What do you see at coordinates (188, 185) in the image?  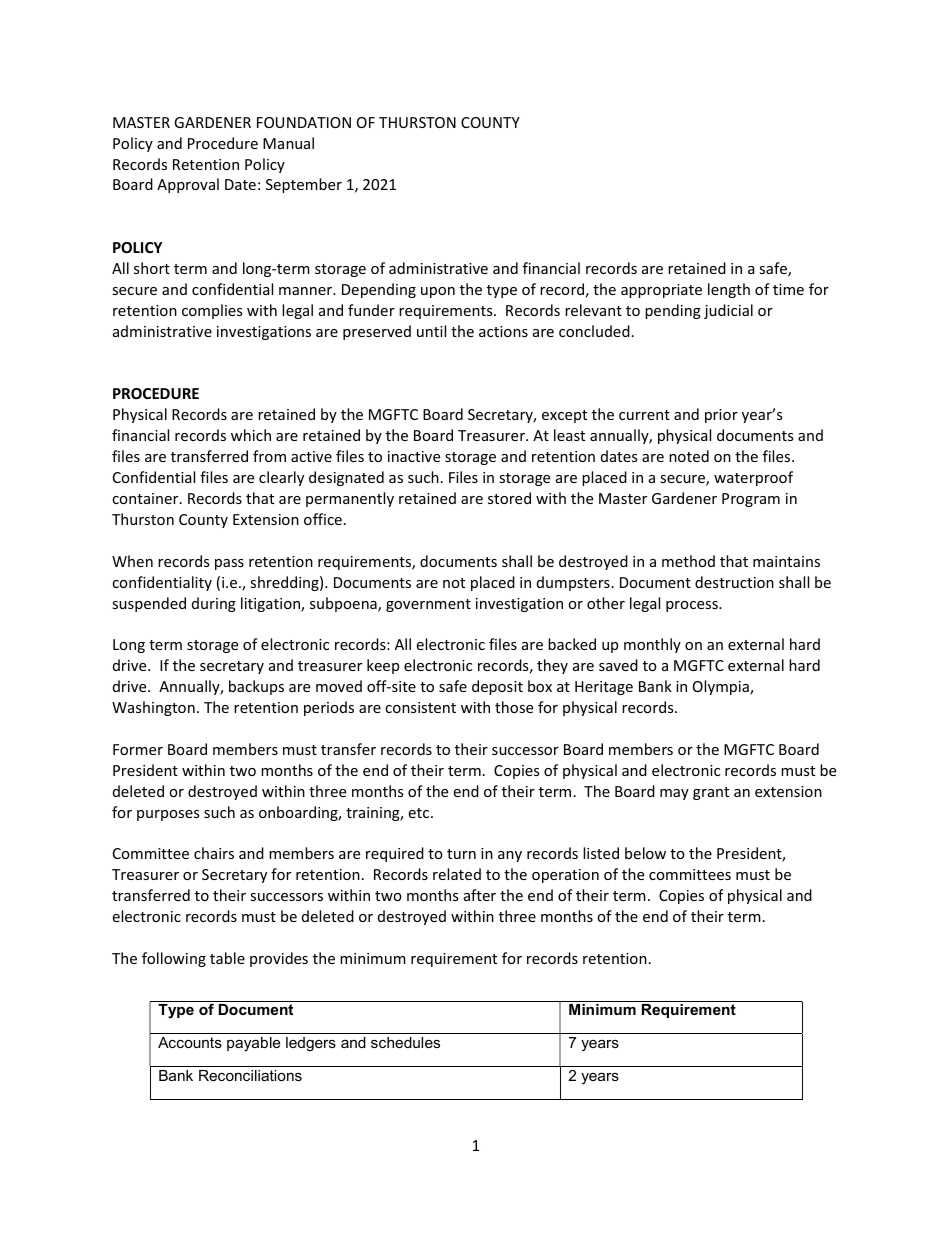 I see `Approval` at bounding box center [188, 185].
